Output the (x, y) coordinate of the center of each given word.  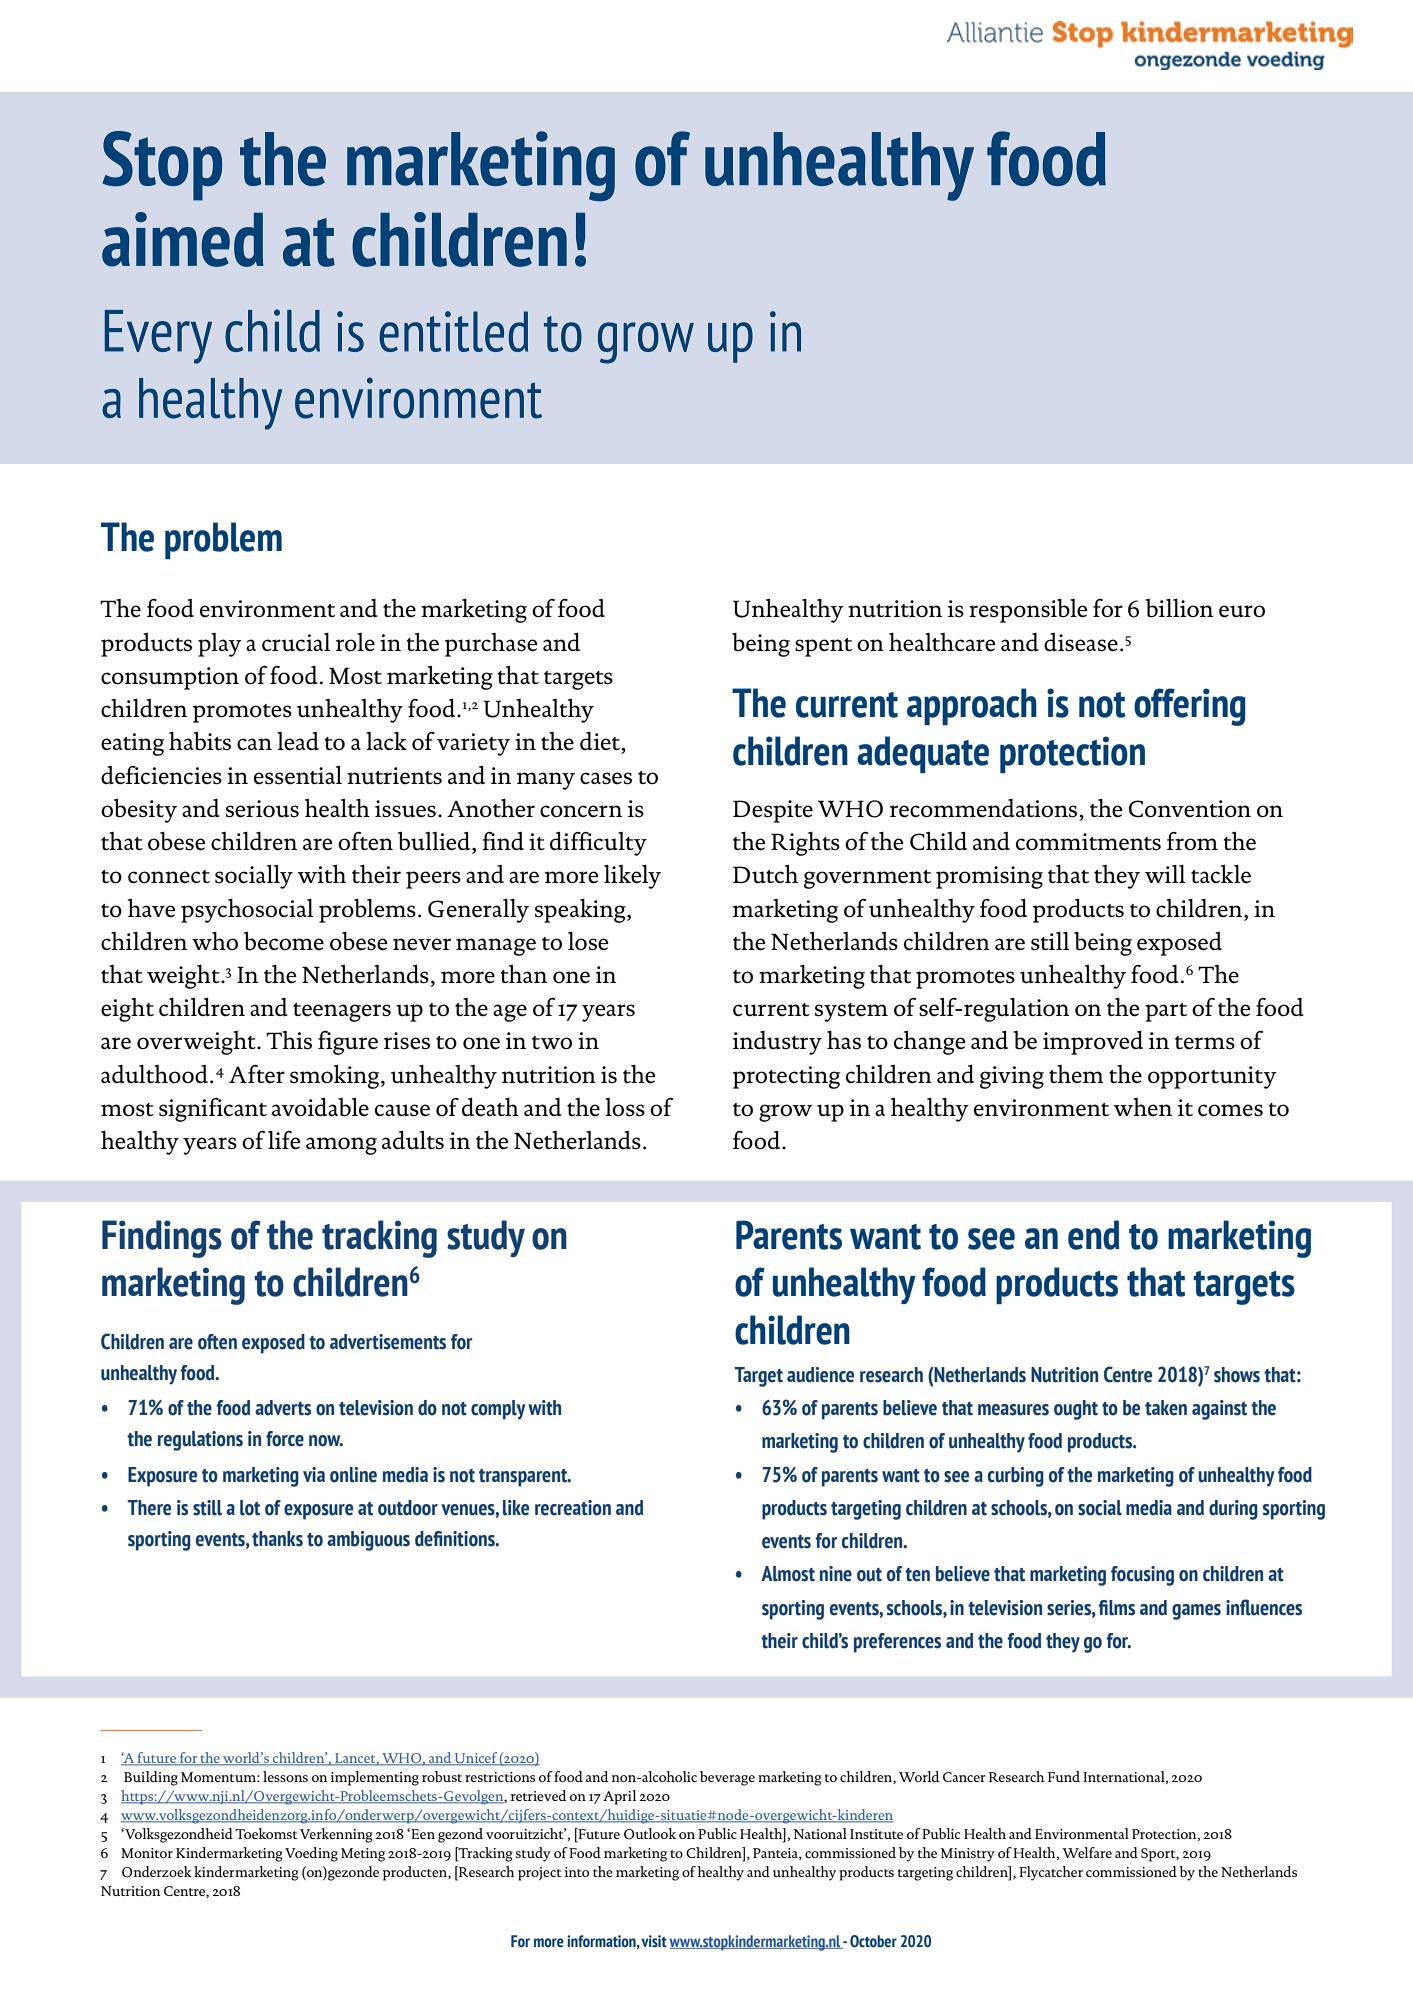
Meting (363, 1855)
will (1165, 874)
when (1142, 1107)
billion (1179, 608)
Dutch (765, 874)
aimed (183, 239)
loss (625, 1107)
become (284, 941)
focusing (1142, 1576)
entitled (453, 331)
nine (836, 1574)
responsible (1028, 611)
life (284, 1140)
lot (250, 1508)
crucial (296, 642)
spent (823, 647)
